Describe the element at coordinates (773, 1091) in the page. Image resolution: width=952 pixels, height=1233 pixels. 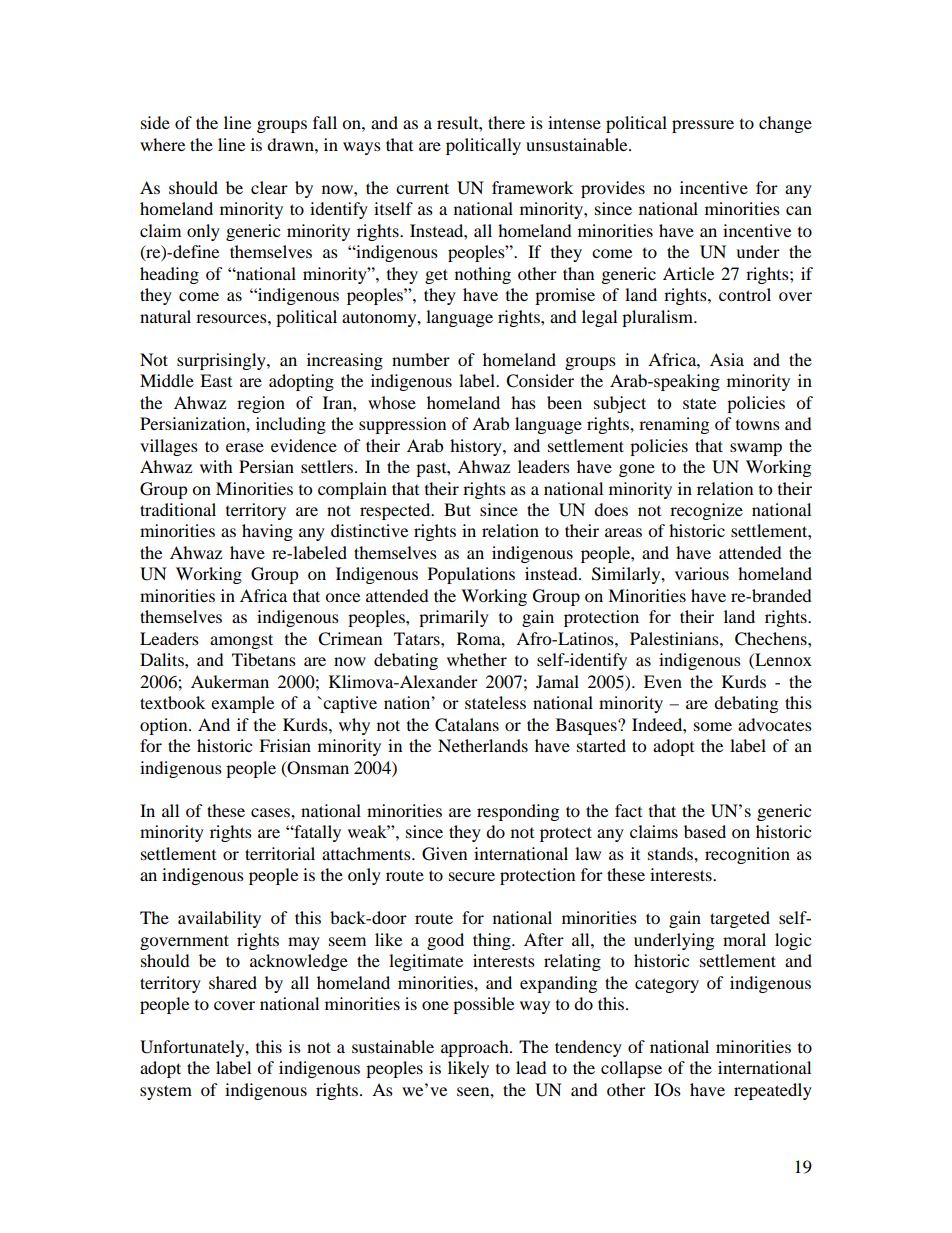
I see `repeatedly` at that location.
